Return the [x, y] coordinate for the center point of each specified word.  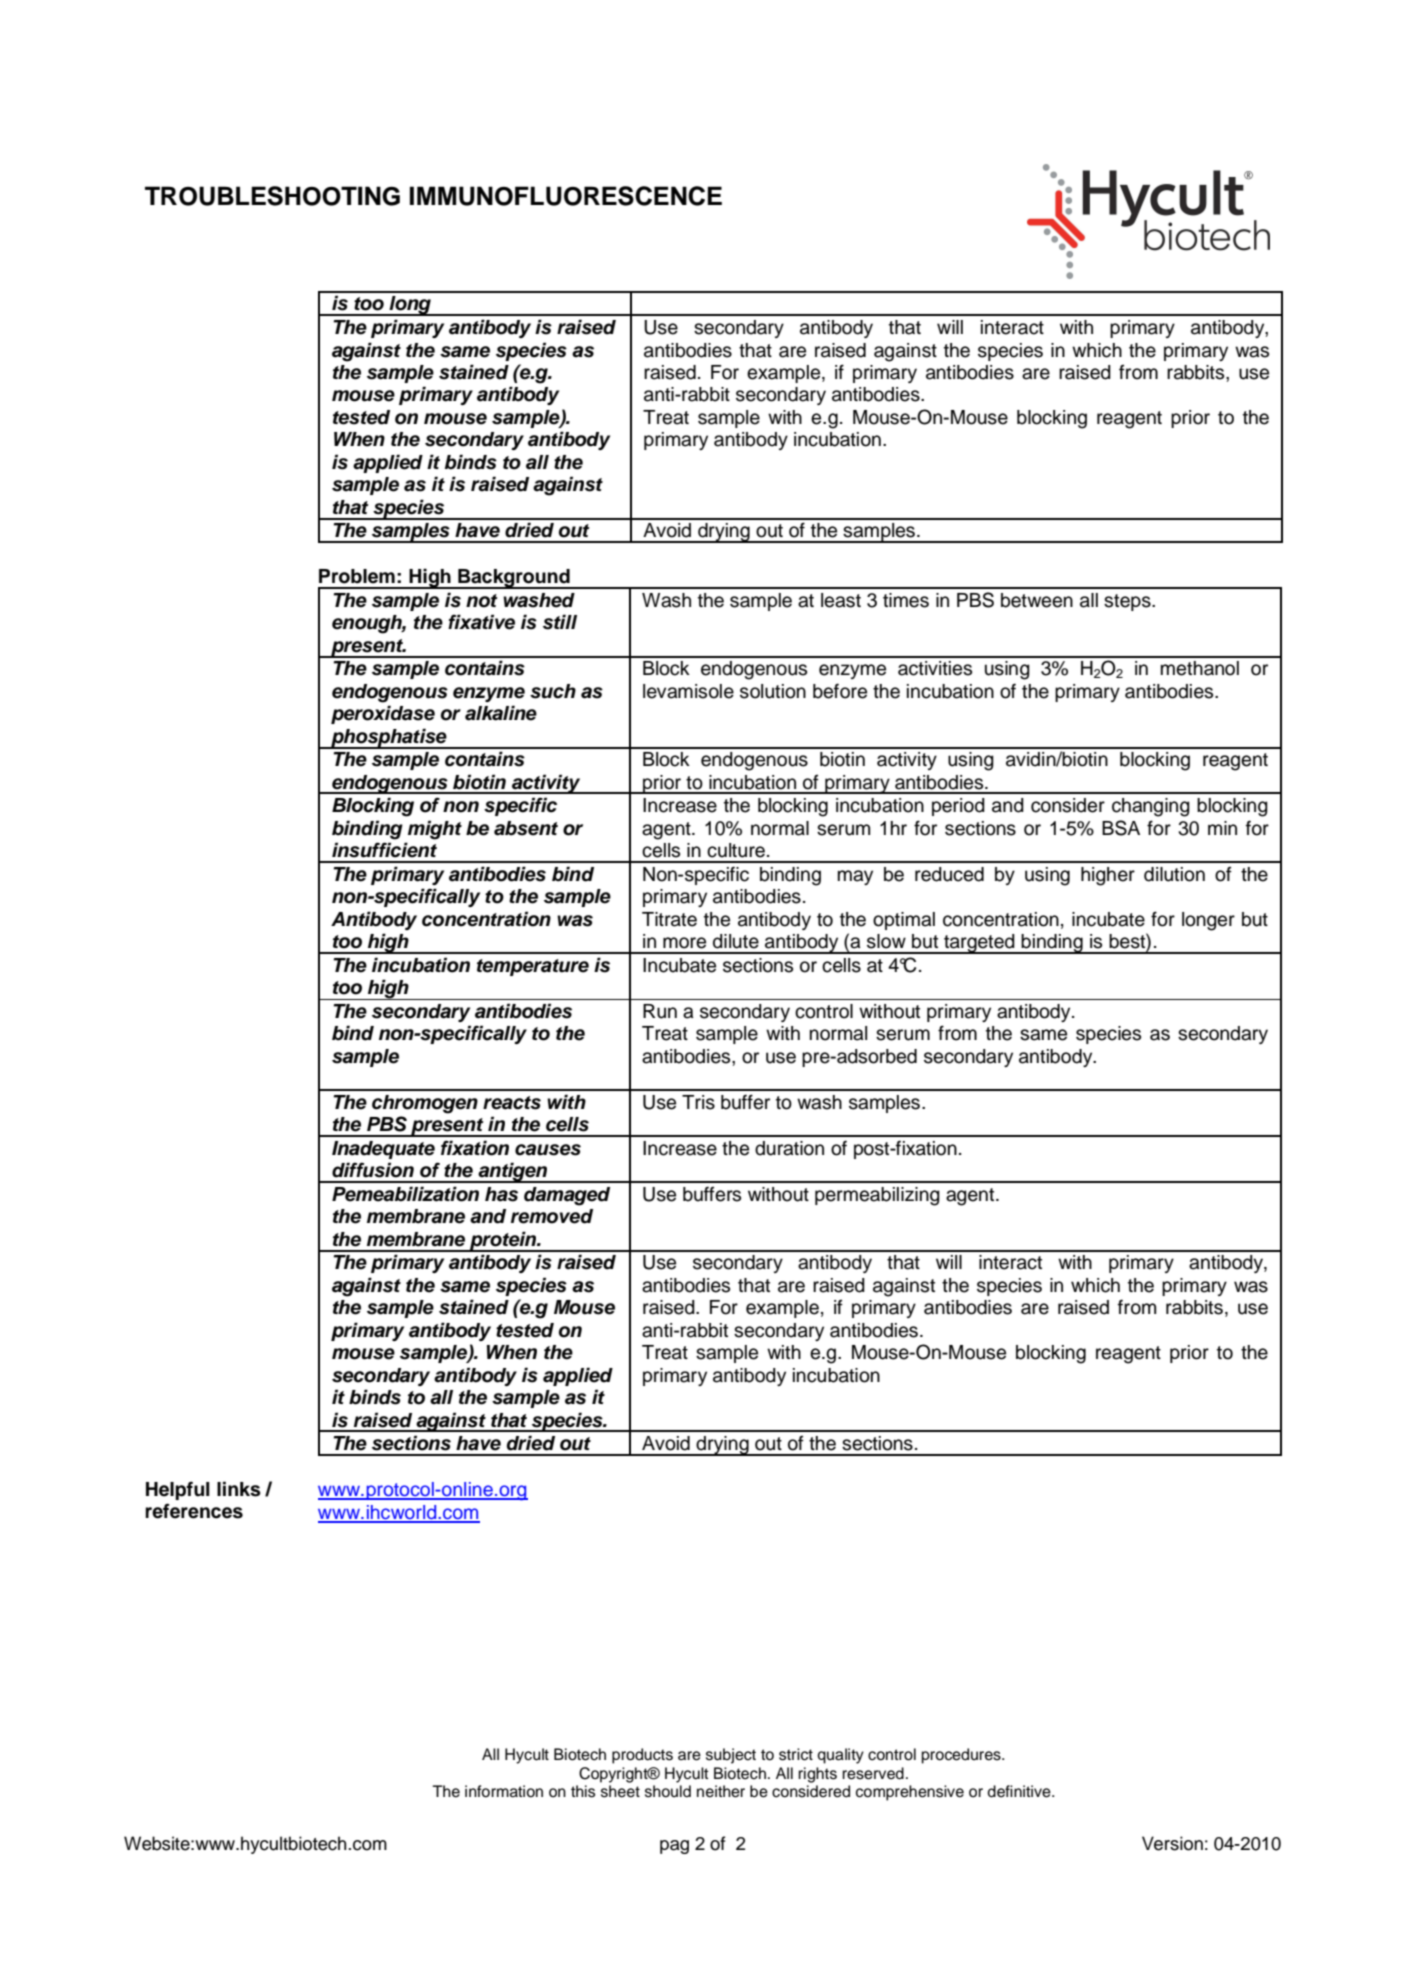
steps [1128, 602]
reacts [512, 1103]
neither [721, 1791]
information [504, 1791]
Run [660, 1011]
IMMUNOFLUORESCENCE [566, 196]
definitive [1020, 1791]
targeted [979, 944]
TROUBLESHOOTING [272, 196]
